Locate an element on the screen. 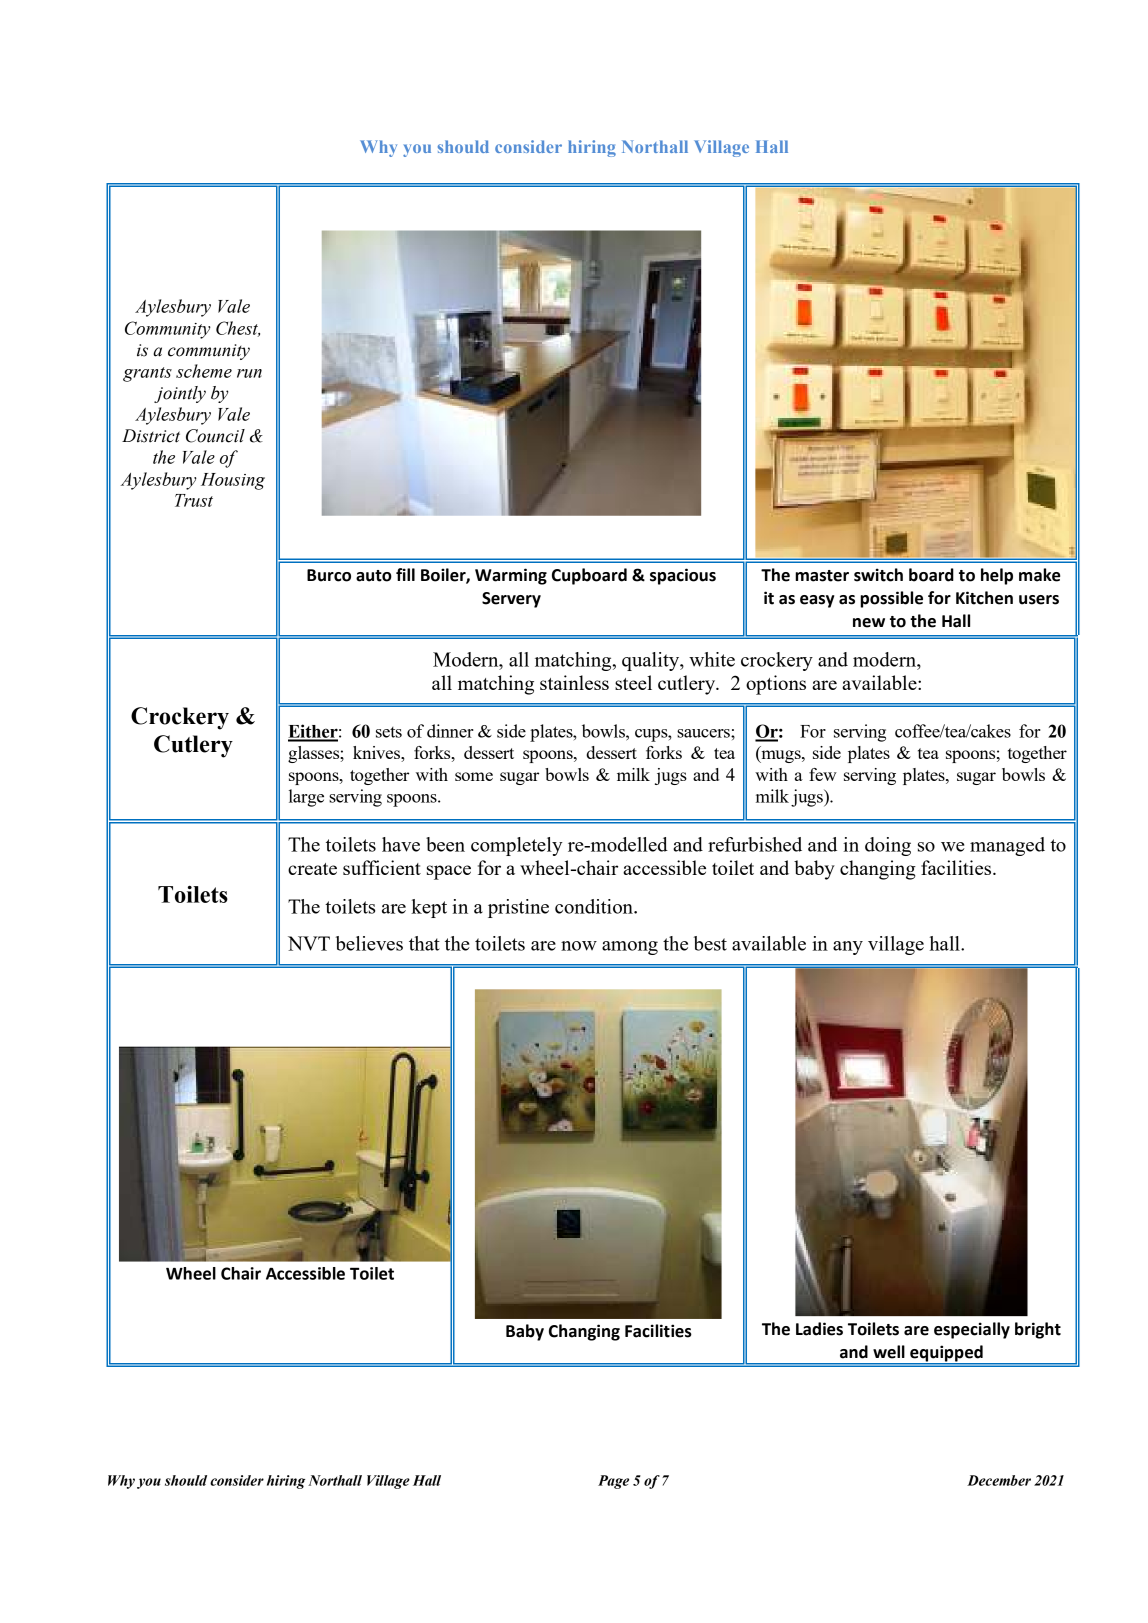  Warming is located at coordinates (511, 576).
